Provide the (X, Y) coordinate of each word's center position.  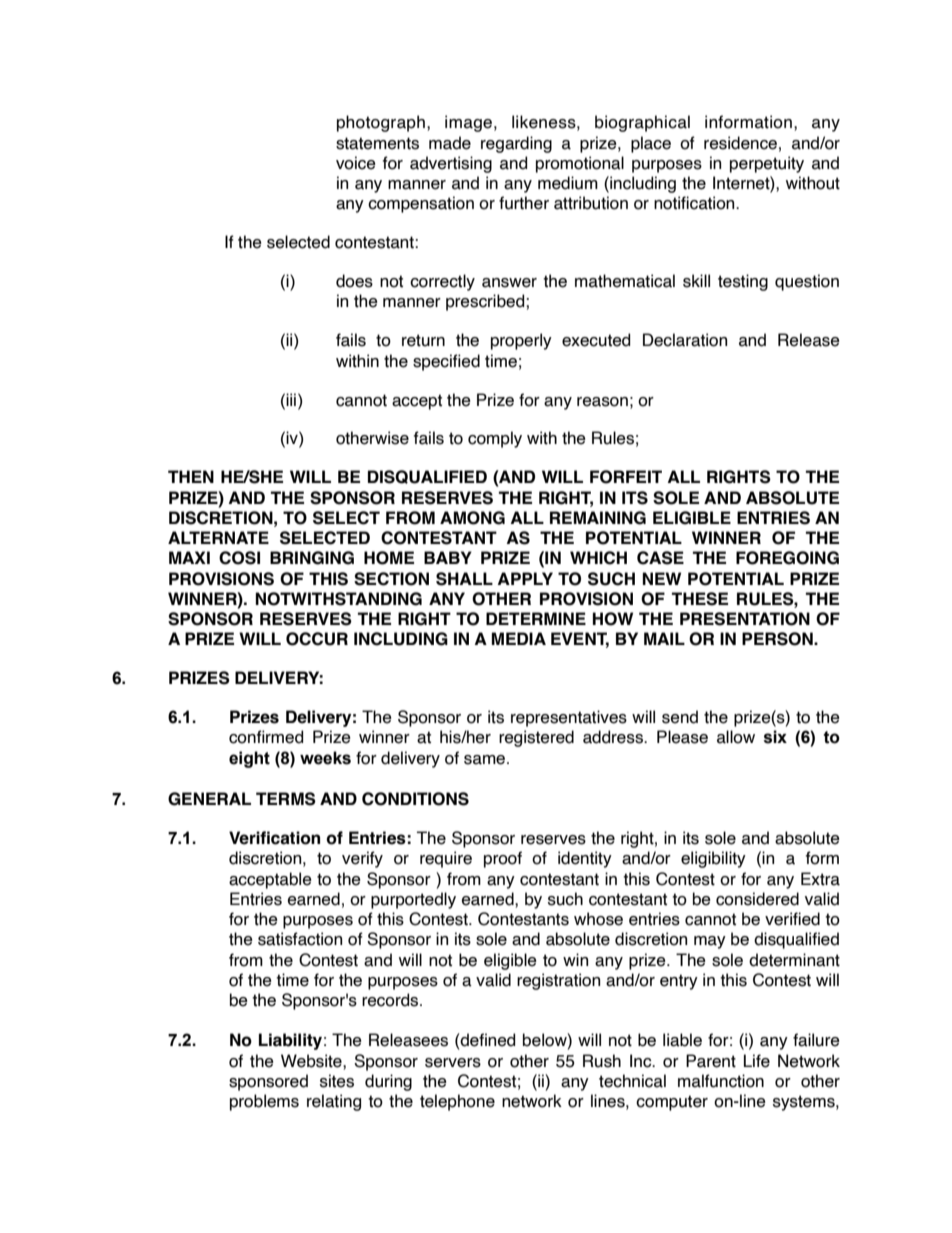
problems (264, 1102)
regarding (516, 144)
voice (356, 163)
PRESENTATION (745, 619)
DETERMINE (536, 618)
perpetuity (767, 164)
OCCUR (317, 639)
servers (453, 1063)
